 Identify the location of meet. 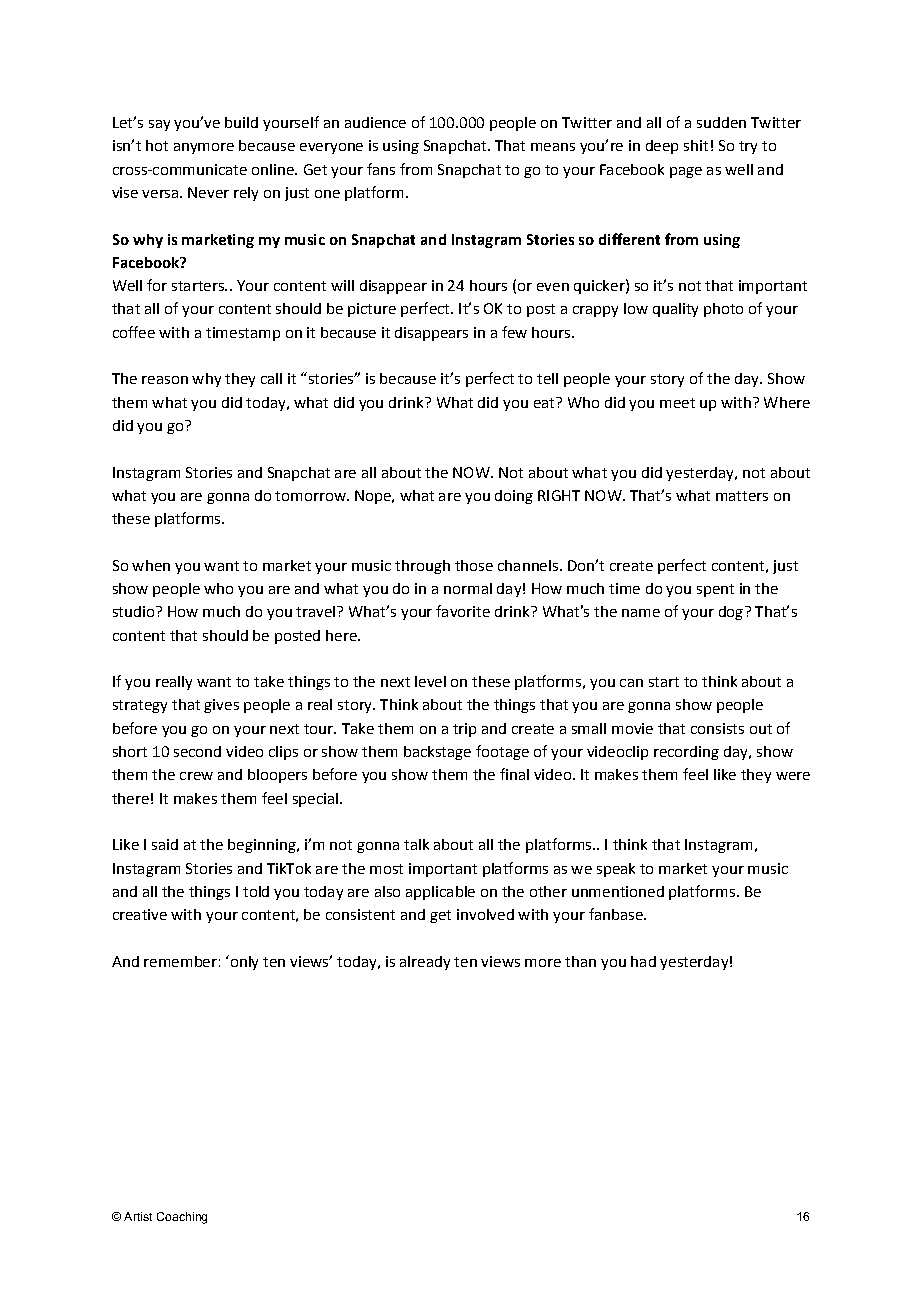
(677, 403).
